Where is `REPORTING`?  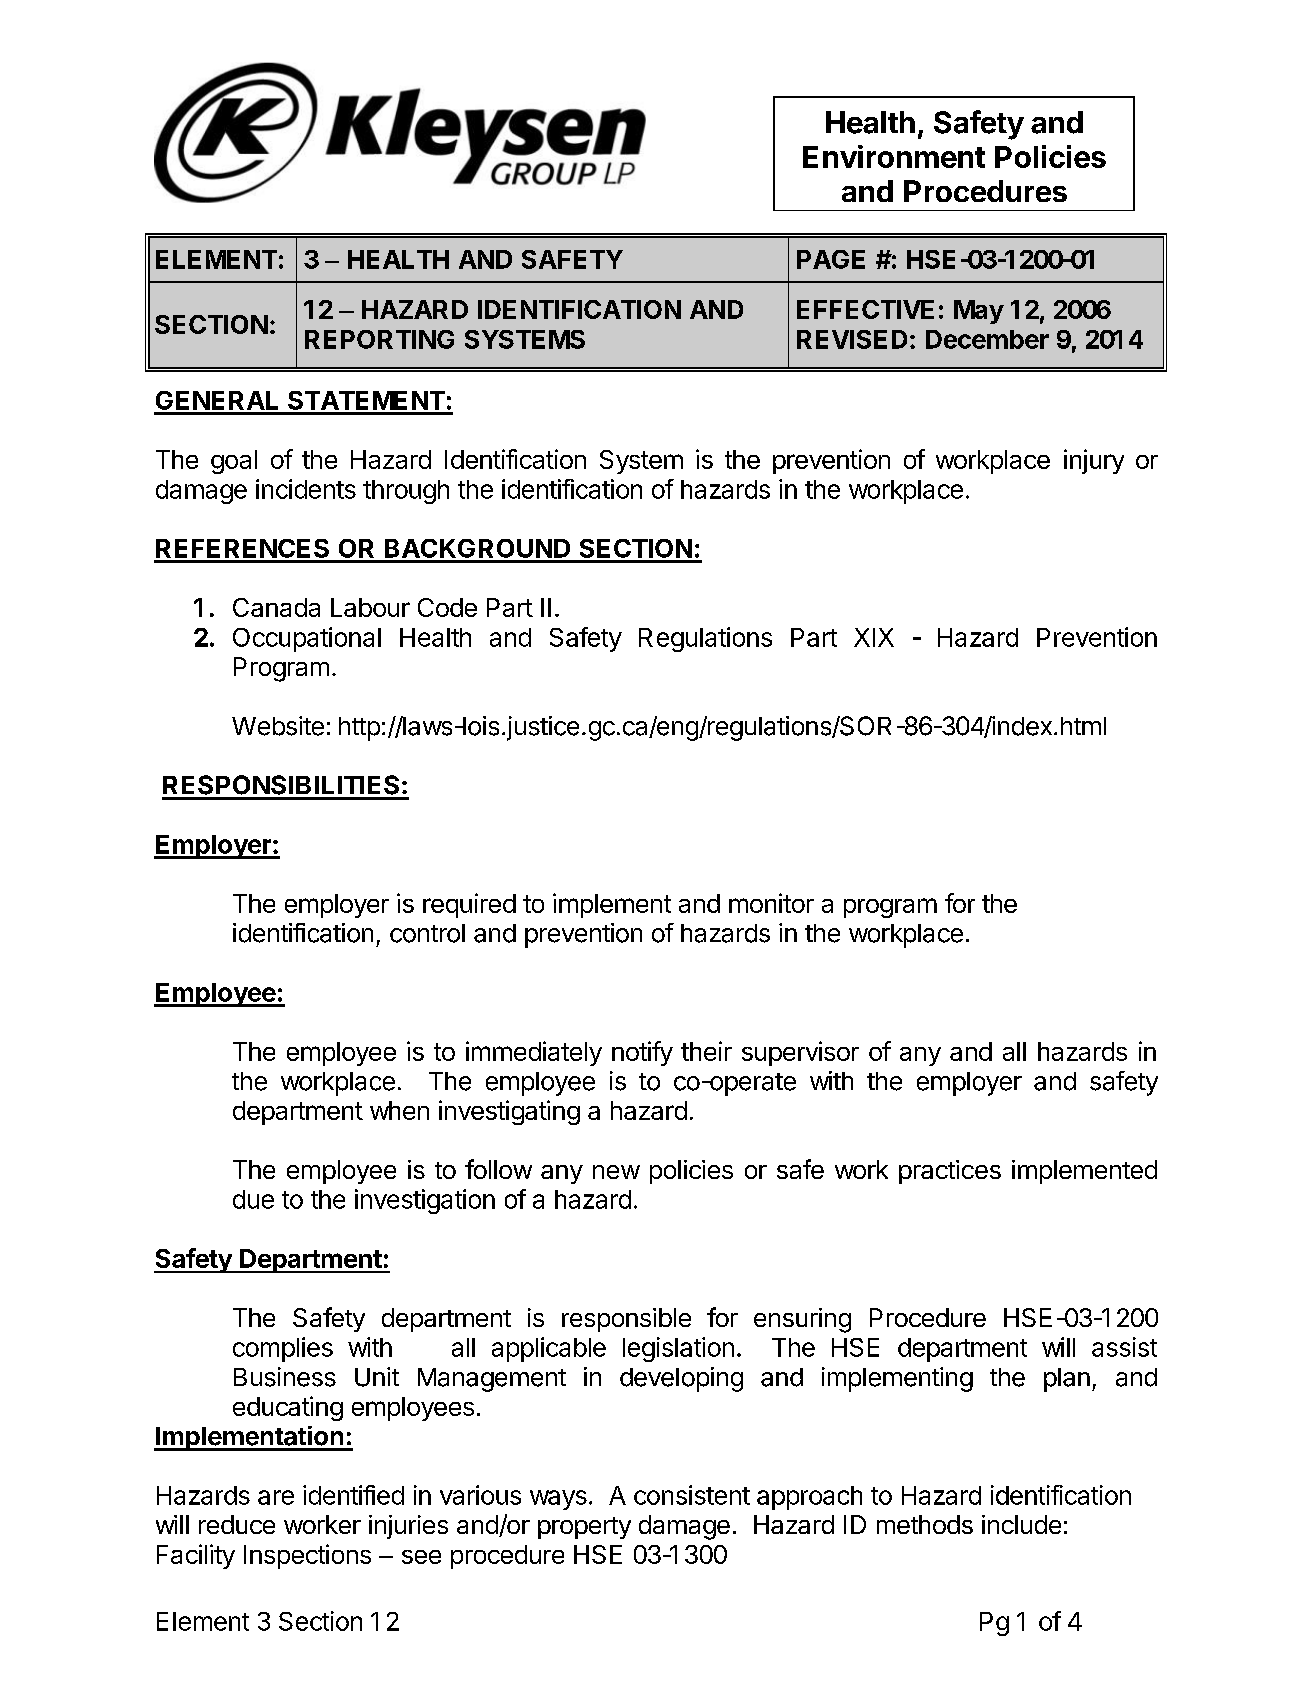
REPORTING is located at coordinates (379, 339).
